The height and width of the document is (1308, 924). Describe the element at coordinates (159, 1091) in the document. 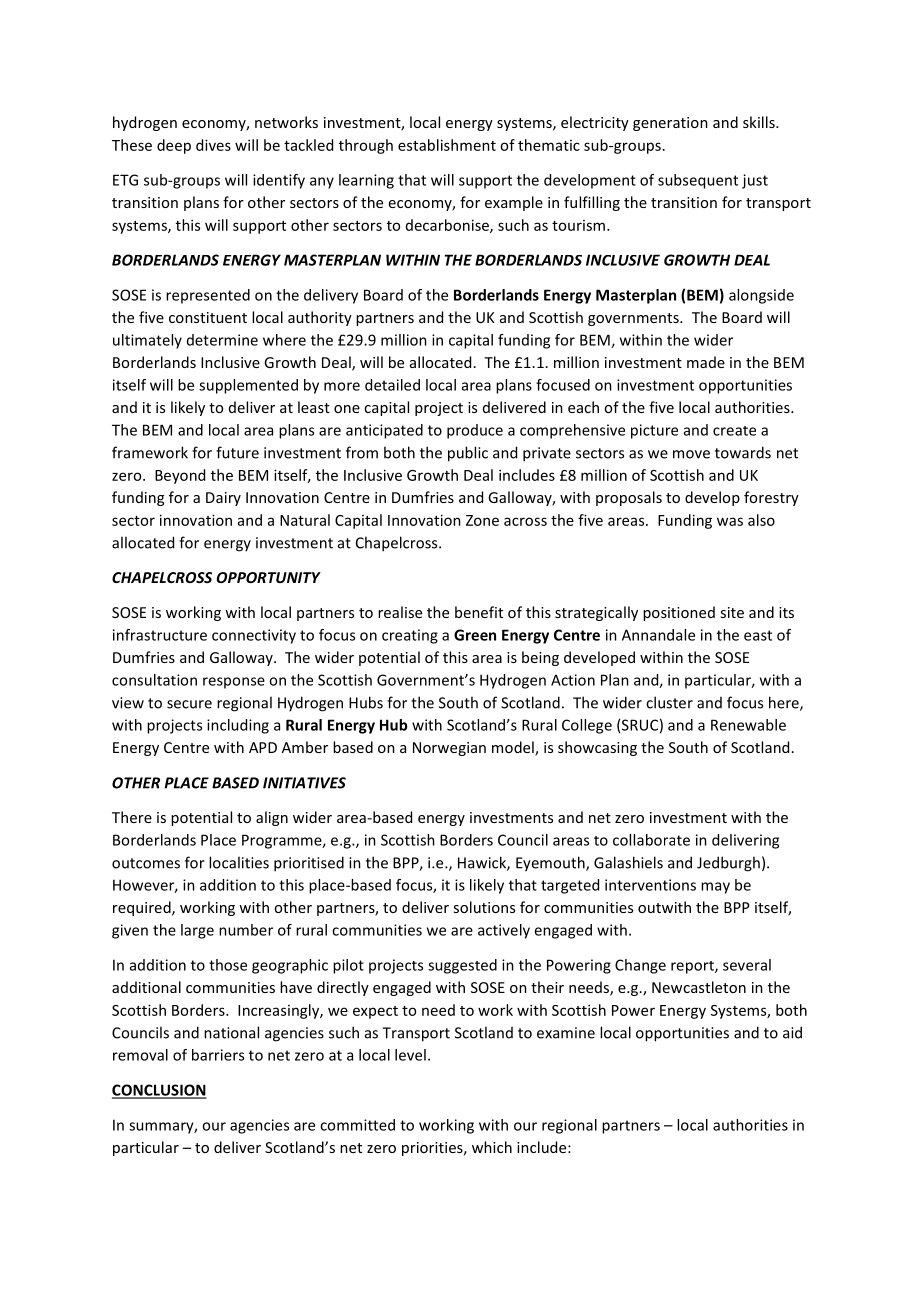

I see `CONCLUSION` at that location.
